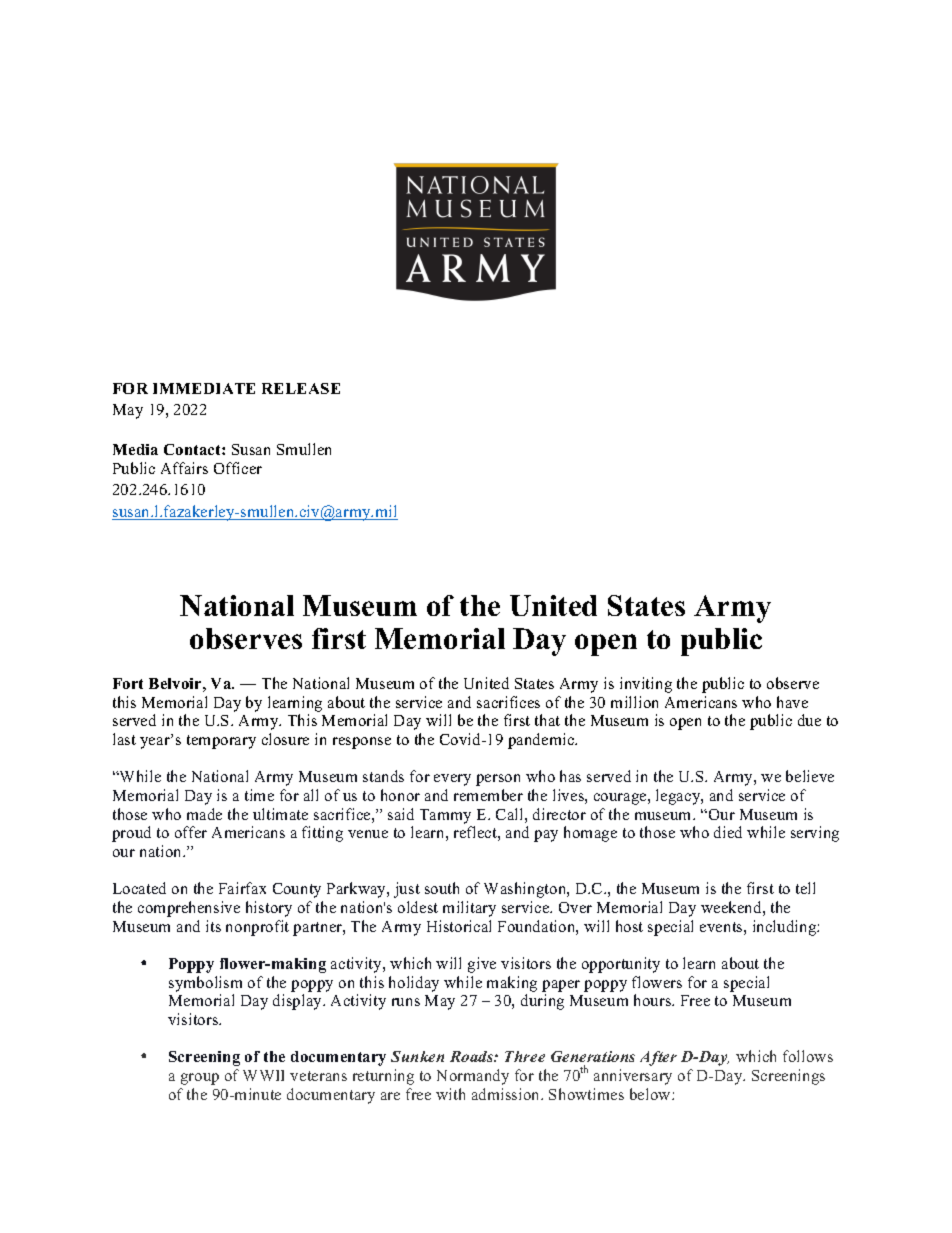 The image size is (952, 1233). What do you see at coordinates (128, 683) in the page?
I see `Fort` at bounding box center [128, 683].
